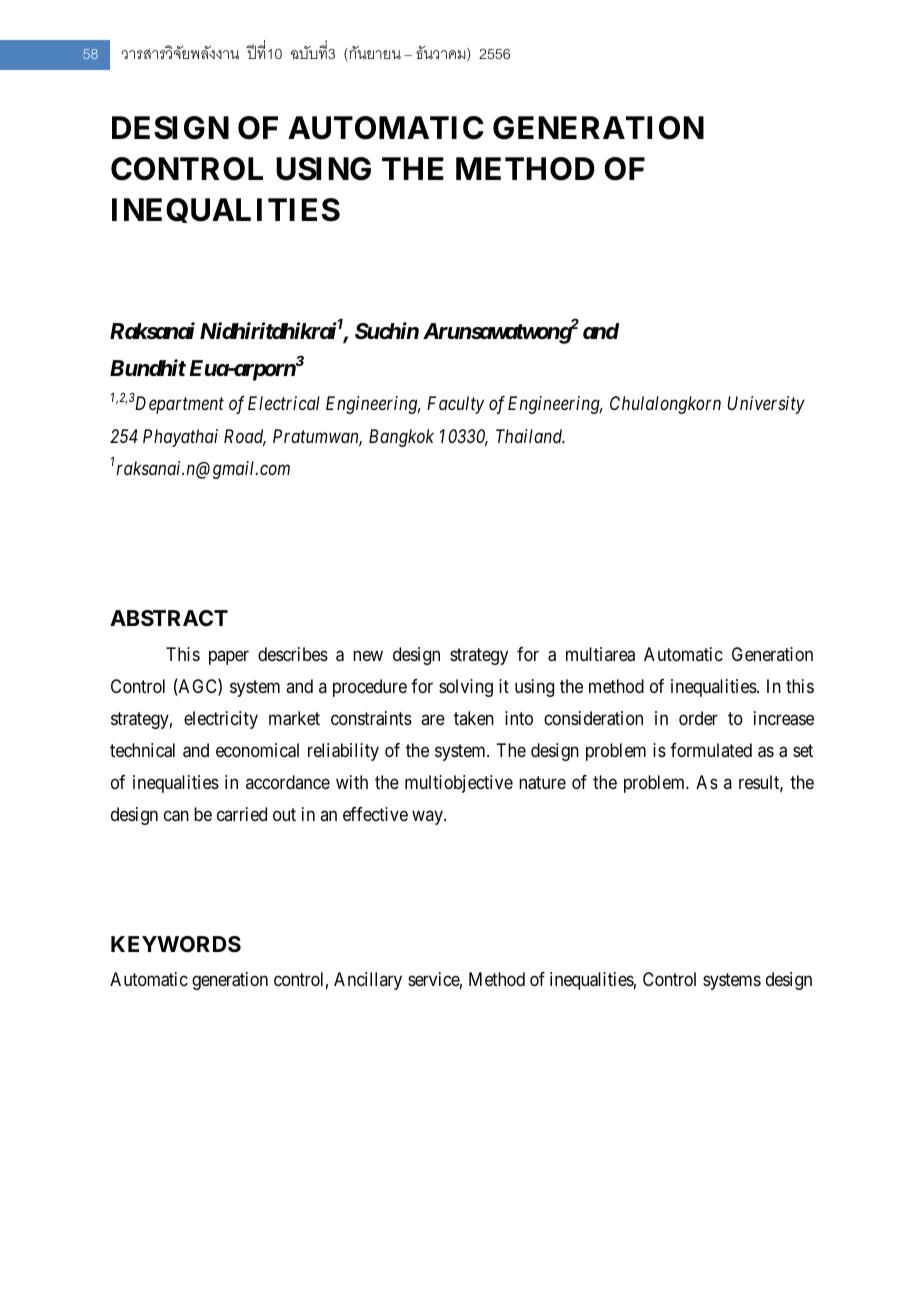 The width and height of the screenshot is (924, 1308). What do you see at coordinates (459, 784) in the screenshot?
I see `multiobjective` at bounding box center [459, 784].
